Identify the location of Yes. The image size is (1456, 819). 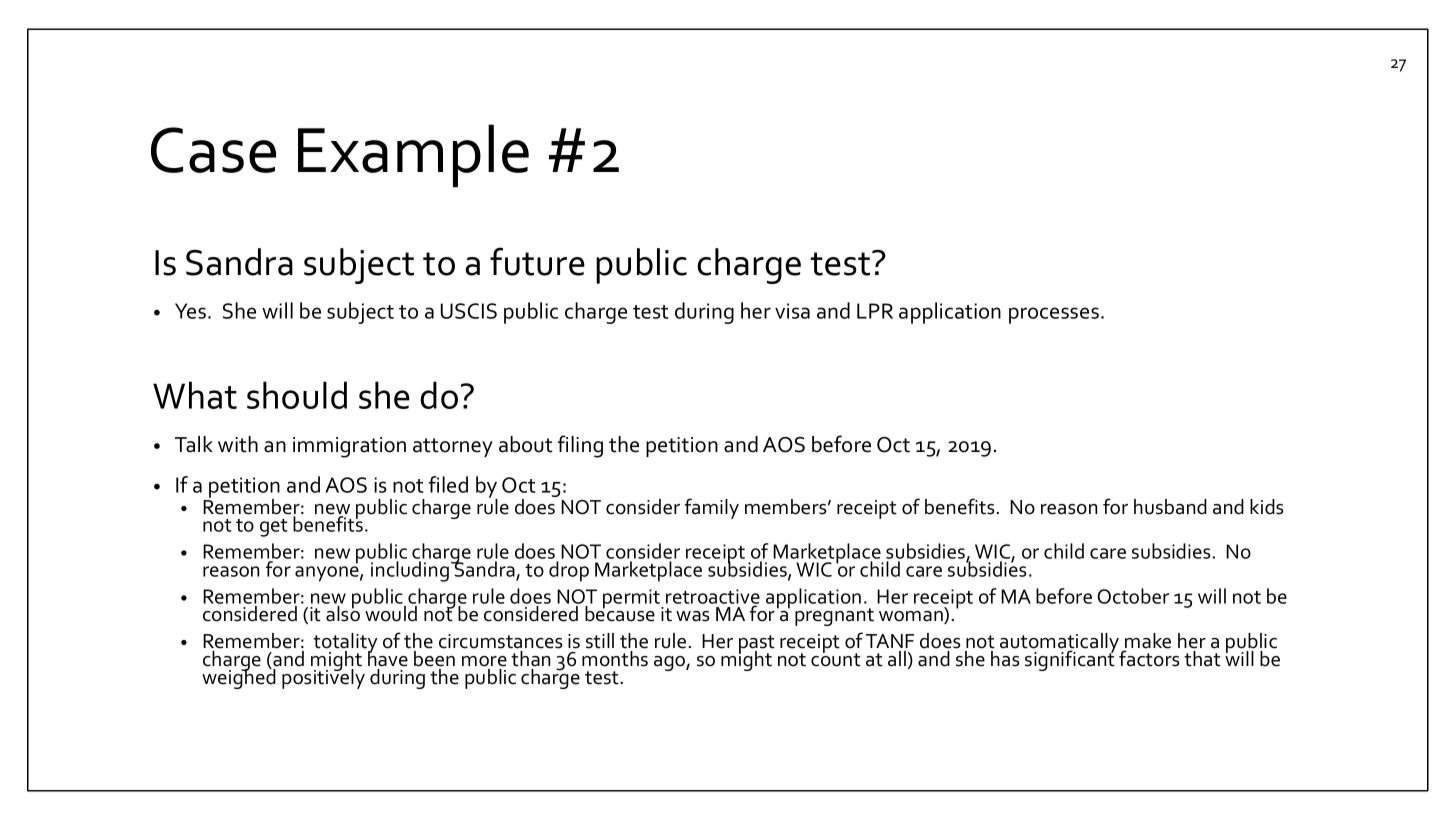
(190, 311).
